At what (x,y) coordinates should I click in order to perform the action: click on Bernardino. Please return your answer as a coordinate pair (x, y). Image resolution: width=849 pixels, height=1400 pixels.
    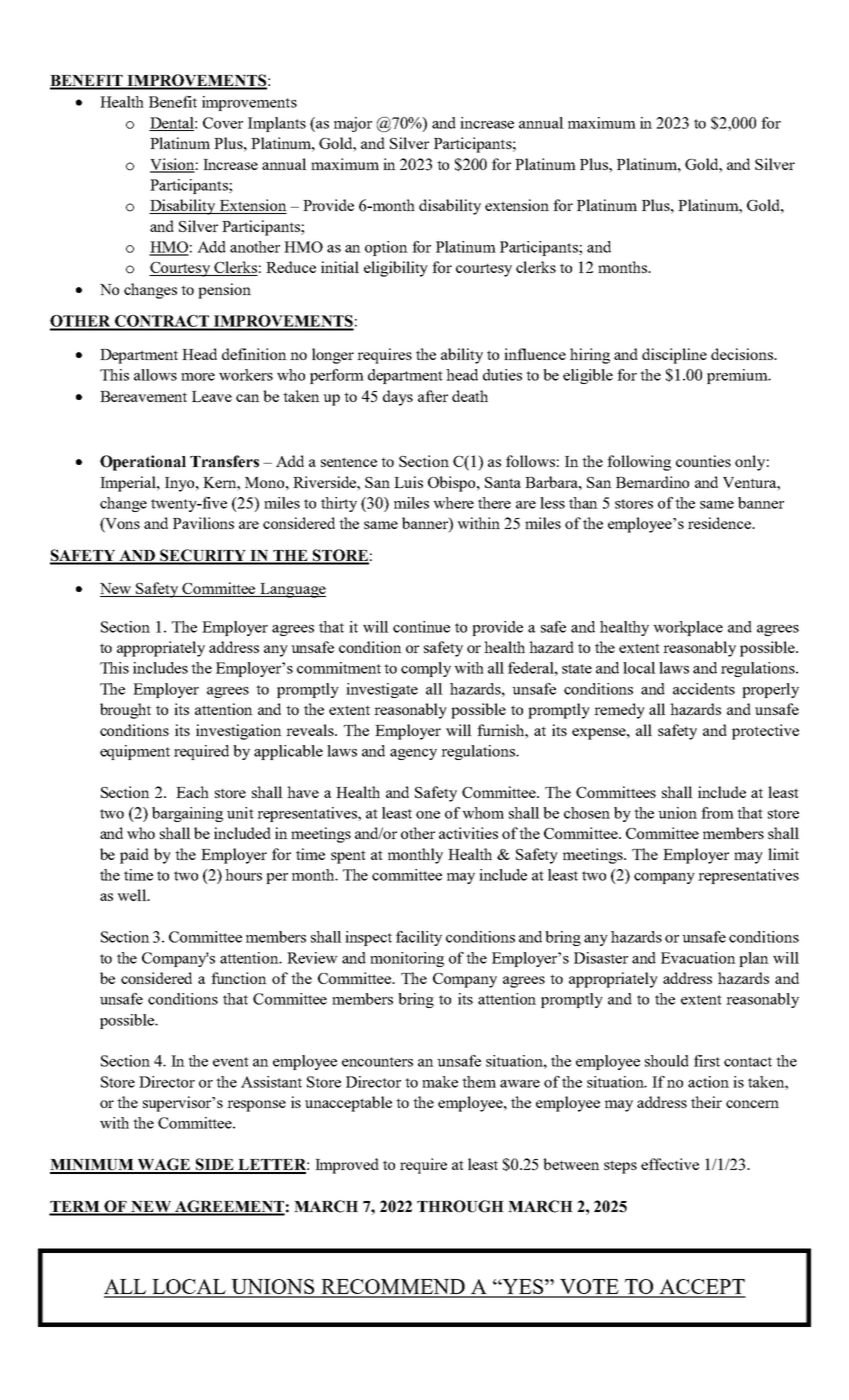
    Looking at the image, I should click on (652, 482).
